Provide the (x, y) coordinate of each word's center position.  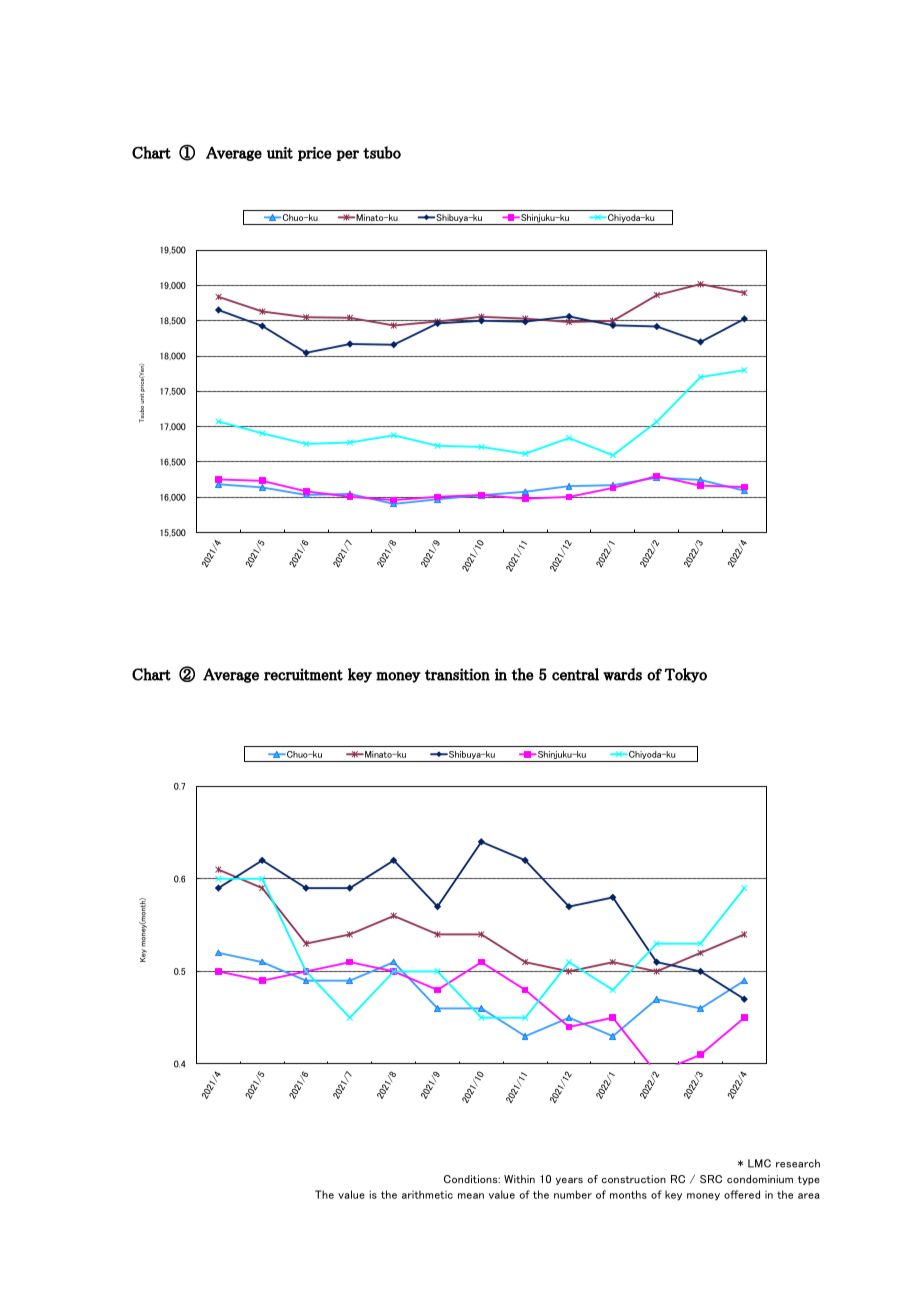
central (575, 674)
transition (457, 674)
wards (622, 674)
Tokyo (685, 675)
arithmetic (427, 1194)
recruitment (303, 674)
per (347, 155)
